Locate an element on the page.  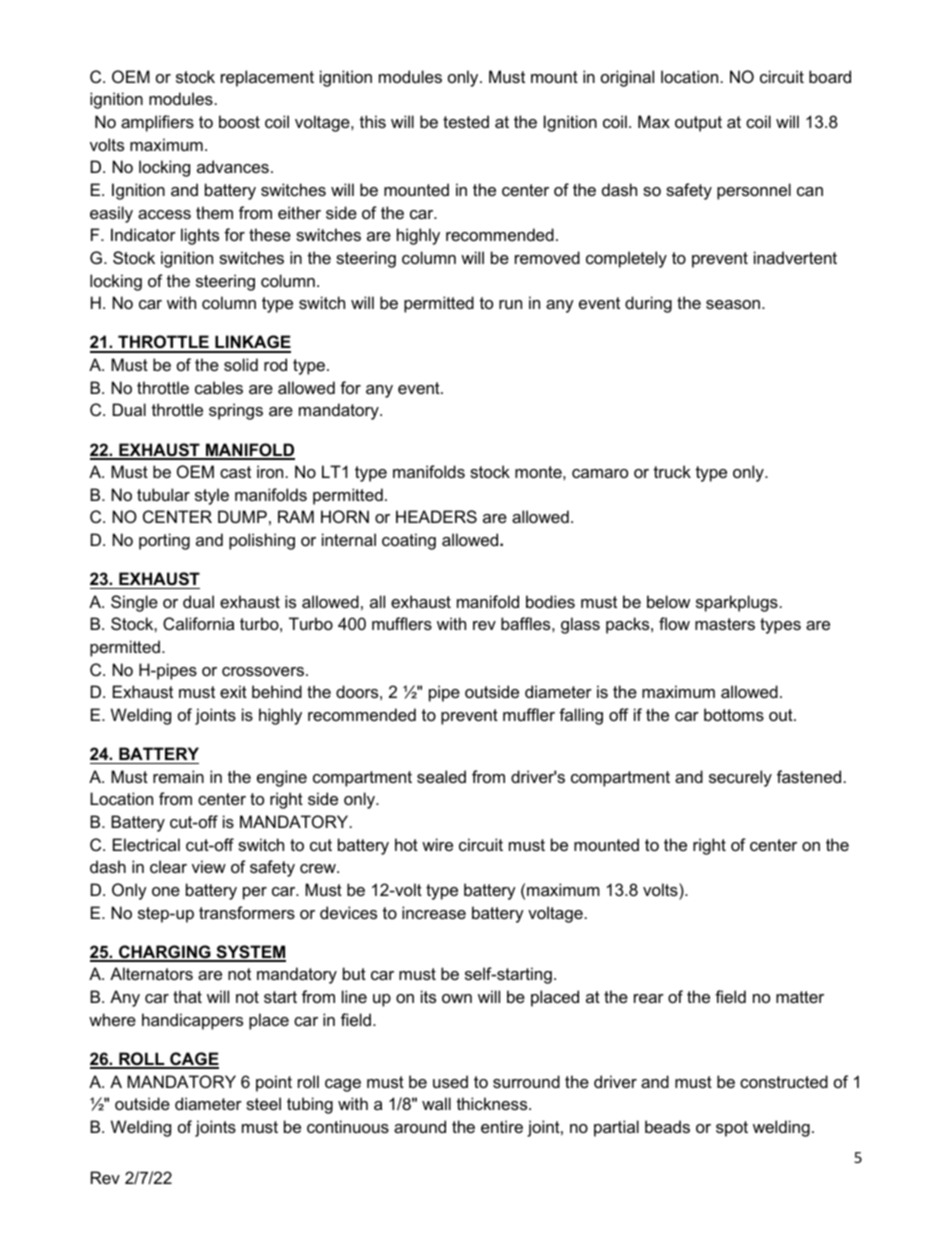
amplifiers is located at coordinates (157, 123).
